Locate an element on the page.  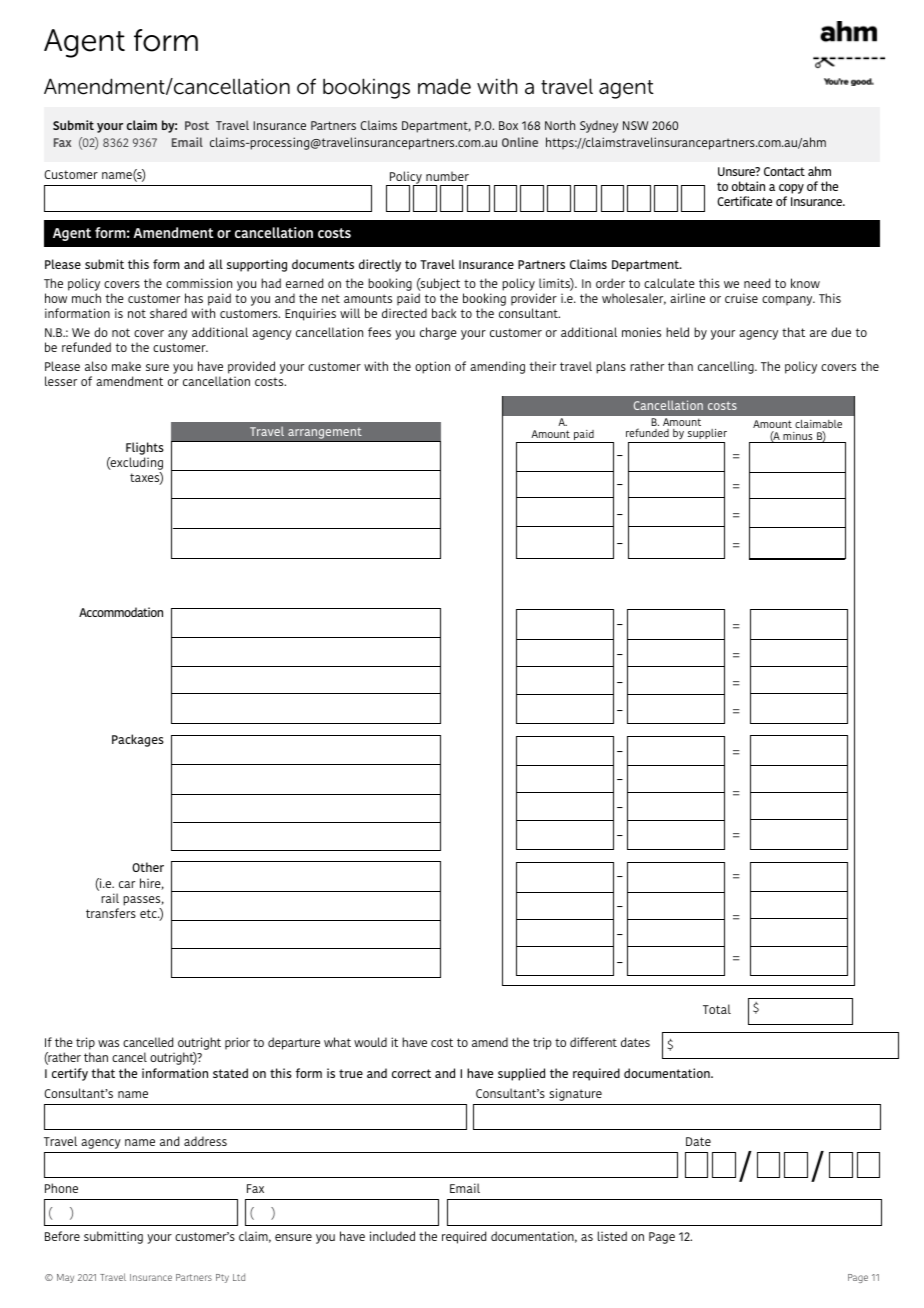
Pty is located at coordinates (222, 1278).
